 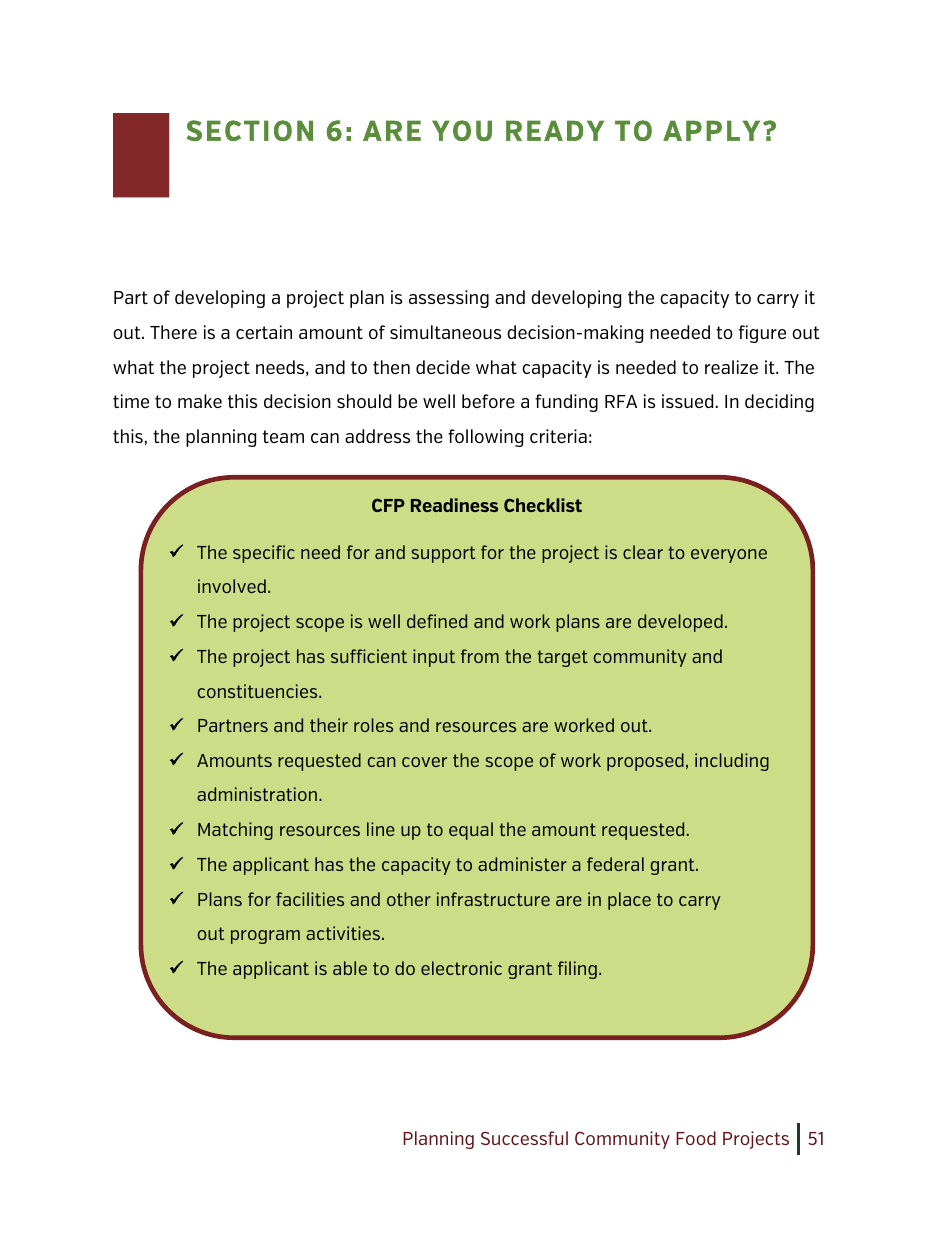 What do you see at coordinates (629, 901) in the screenshot?
I see `place` at bounding box center [629, 901].
